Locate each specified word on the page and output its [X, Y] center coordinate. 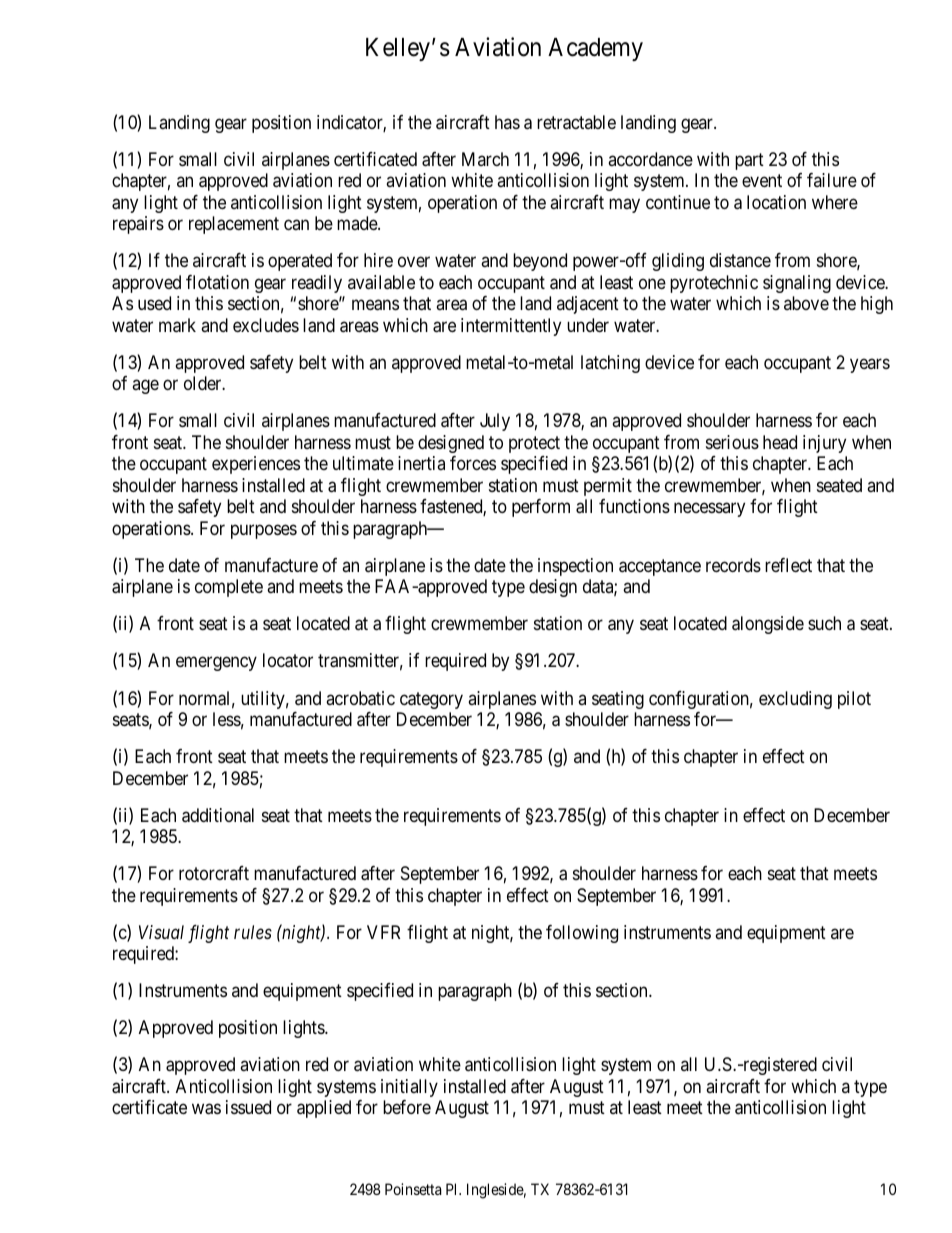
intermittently [511, 327]
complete [229, 588]
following [582, 934]
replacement [234, 225]
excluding [795, 700]
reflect [788, 565]
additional [218, 815]
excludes [266, 325]
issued [248, 1107]
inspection [575, 567]
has [507, 122]
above [806, 303]
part [749, 161]
